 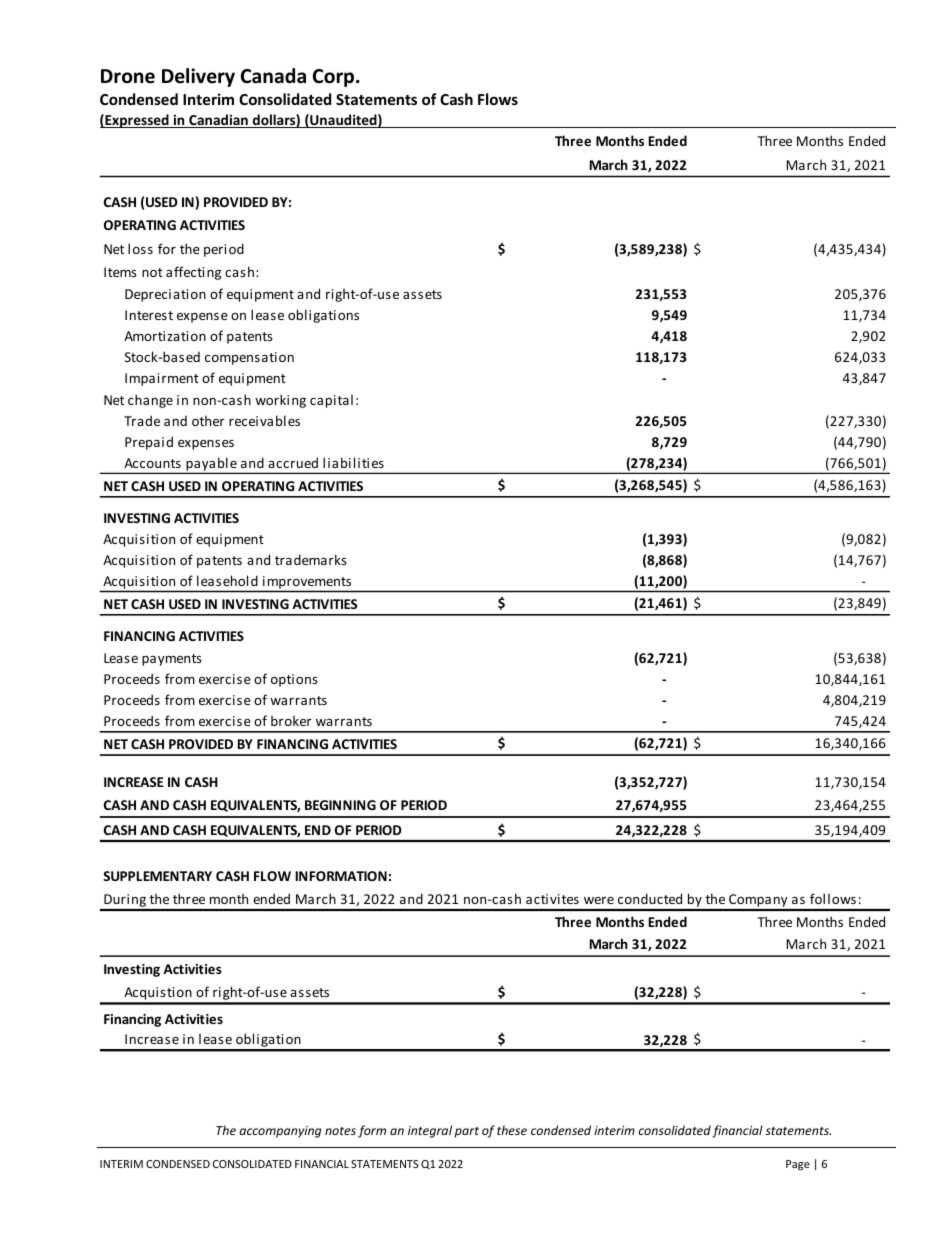 I want to click on notes, so click(x=340, y=1131).
